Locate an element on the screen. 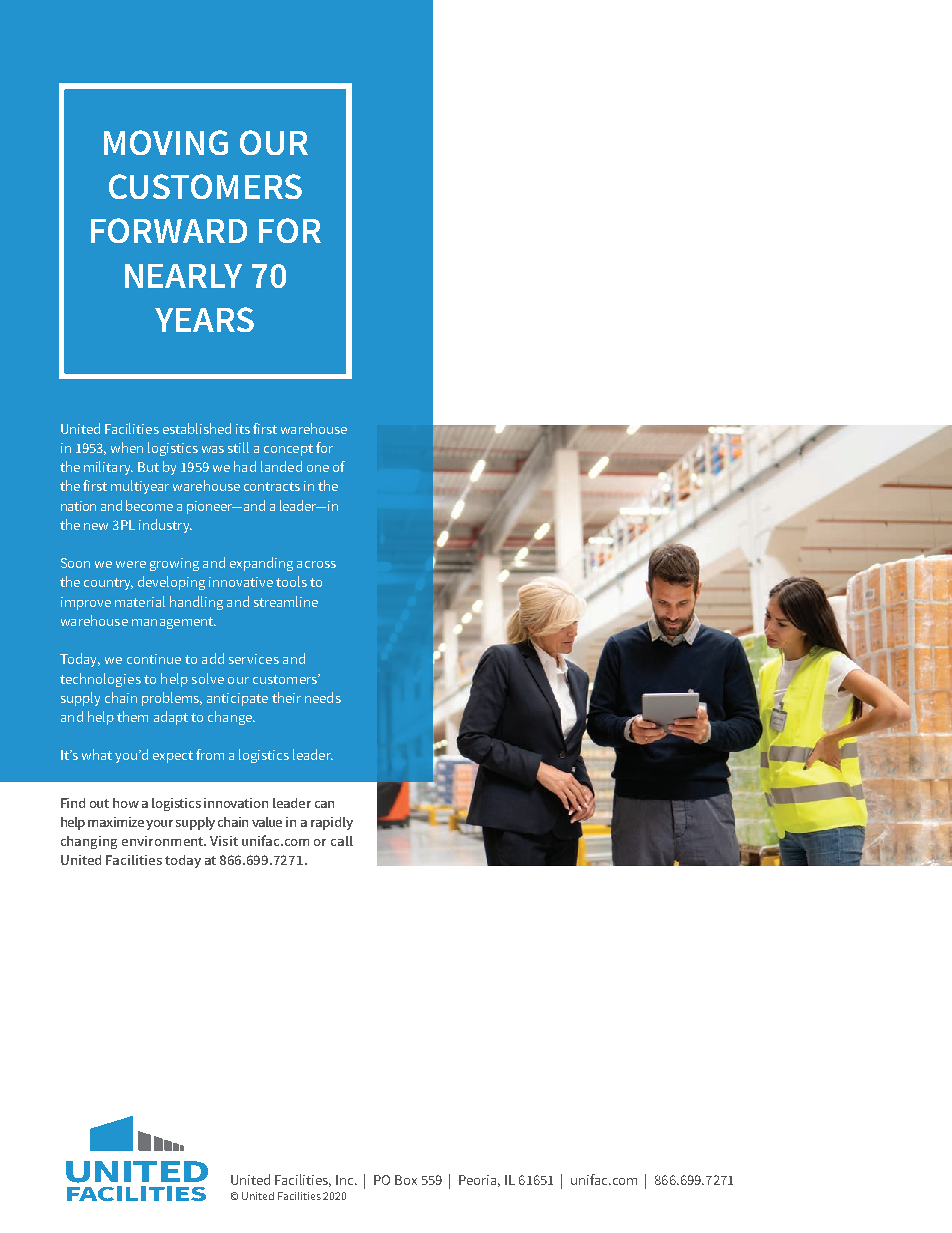 This screenshot has height=1233, width=952. YEARS is located at coordinates (204, 319).
